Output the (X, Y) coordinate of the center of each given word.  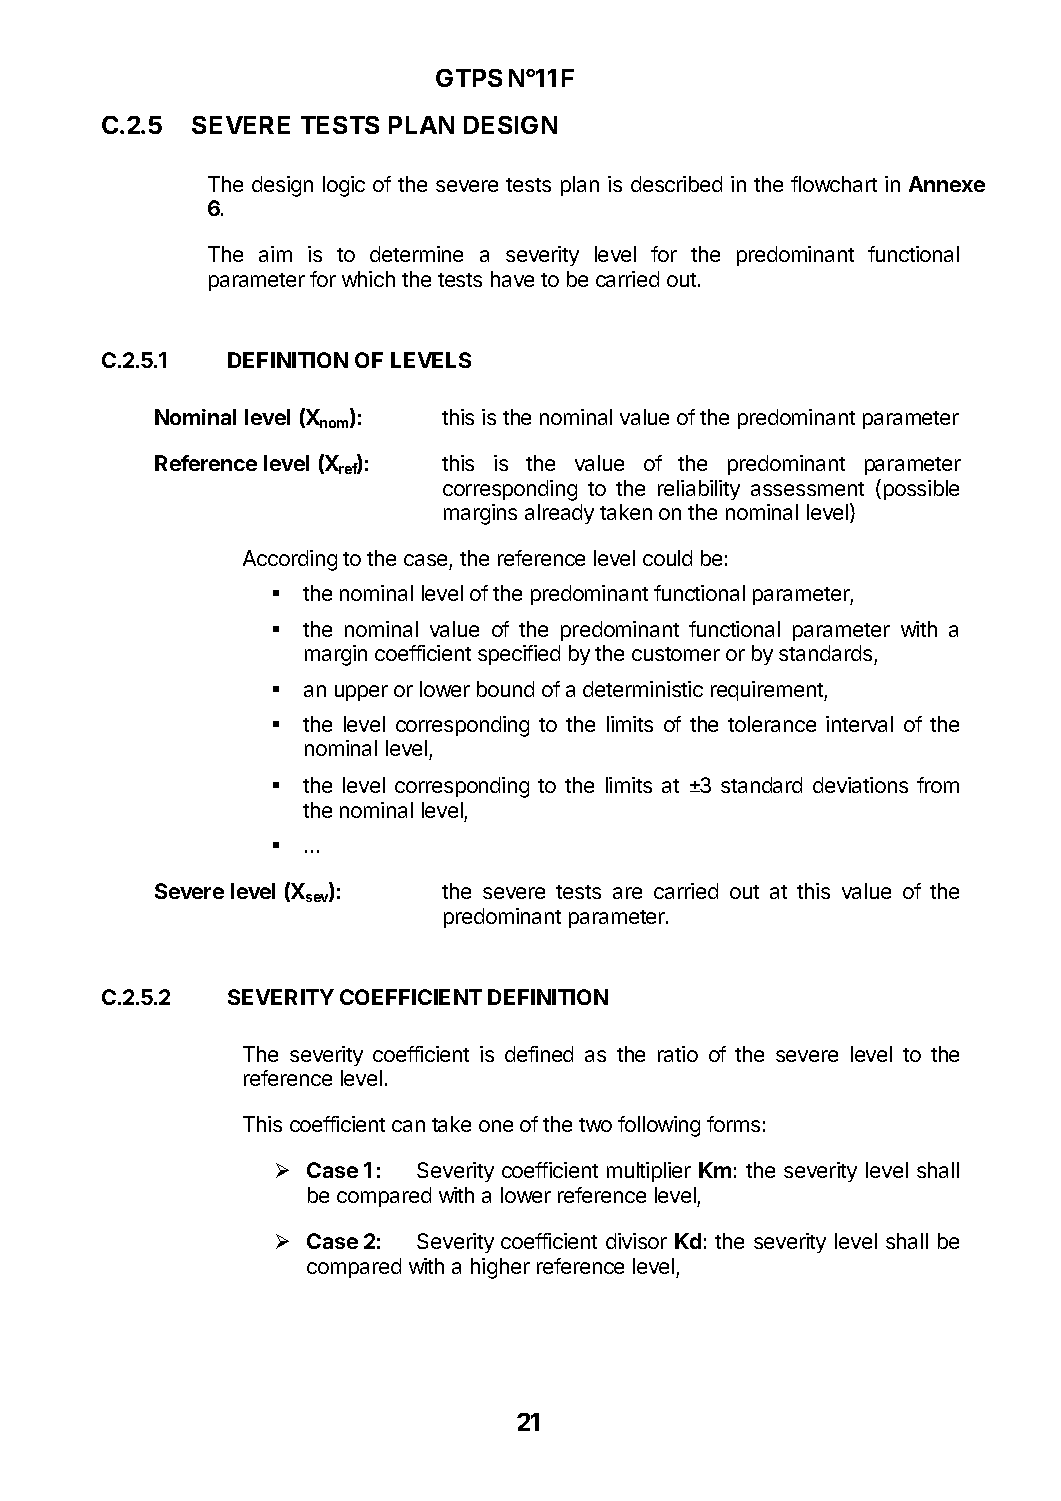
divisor (636, 1241)
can (408, 1126)
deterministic (643, 689)
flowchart (834, 184)
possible (921, 490)
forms (733, 1124)
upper (361, 693)
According (290, 560)
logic (344, 186)
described (676, 184)
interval (859, 724)
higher (500, 1268)
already (559, 514)
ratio (678, 1054)
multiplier (649, 1172)
